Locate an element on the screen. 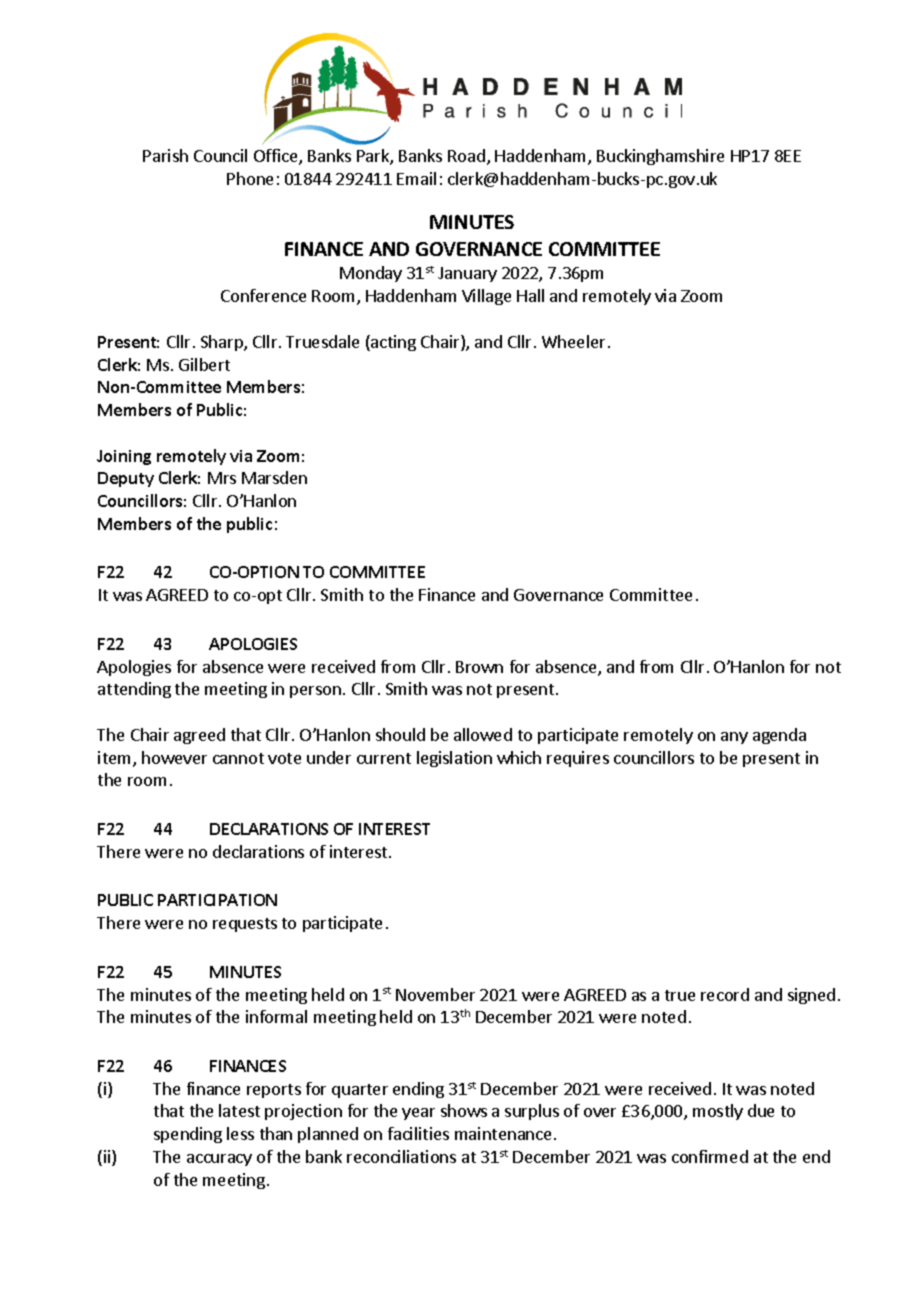 The image size is (924, 1308). however is located at coordinates (174, 757).
